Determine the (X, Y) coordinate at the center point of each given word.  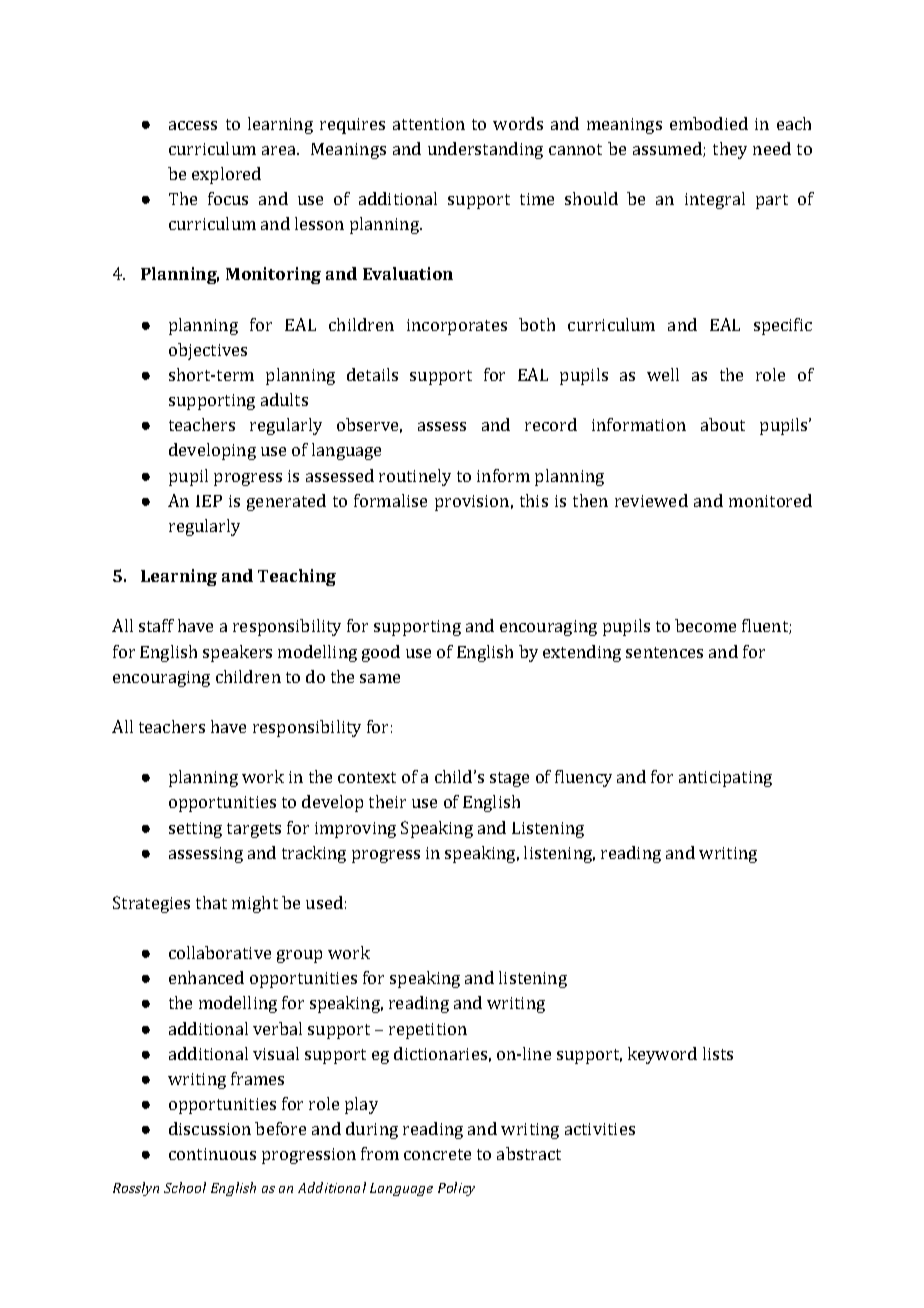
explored (226, 175)
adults (284, 399)
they (730, 150)
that (211, 902)
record (551, 424)
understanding (485, 150)
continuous (212, 1154)
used (324, 902)
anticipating (725, 779)
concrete (437, 1154)
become (705, 625)
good (381, 653)
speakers (237, 653)
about (723, 424)
